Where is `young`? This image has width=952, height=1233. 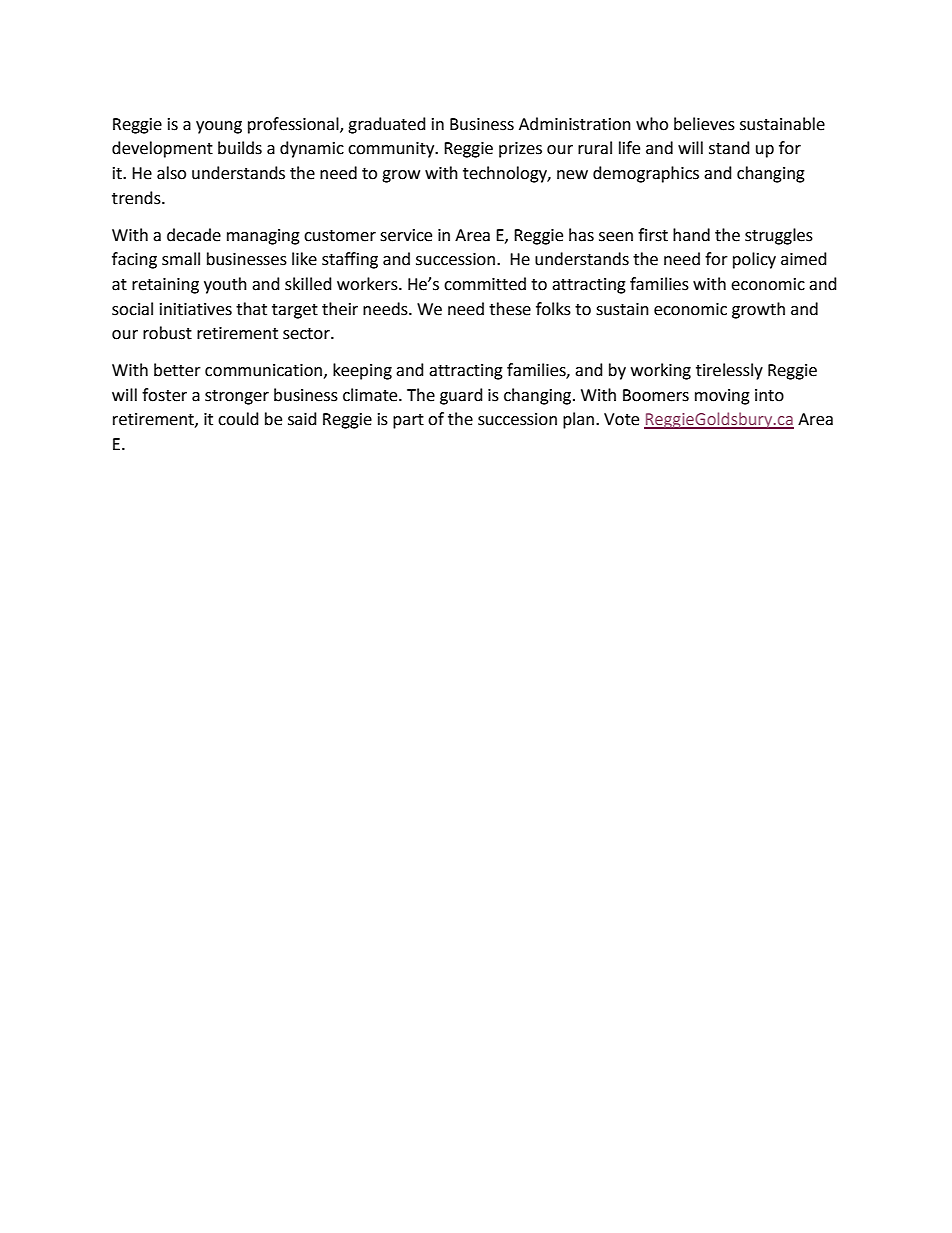
young is located at coordinates (219, 127).
